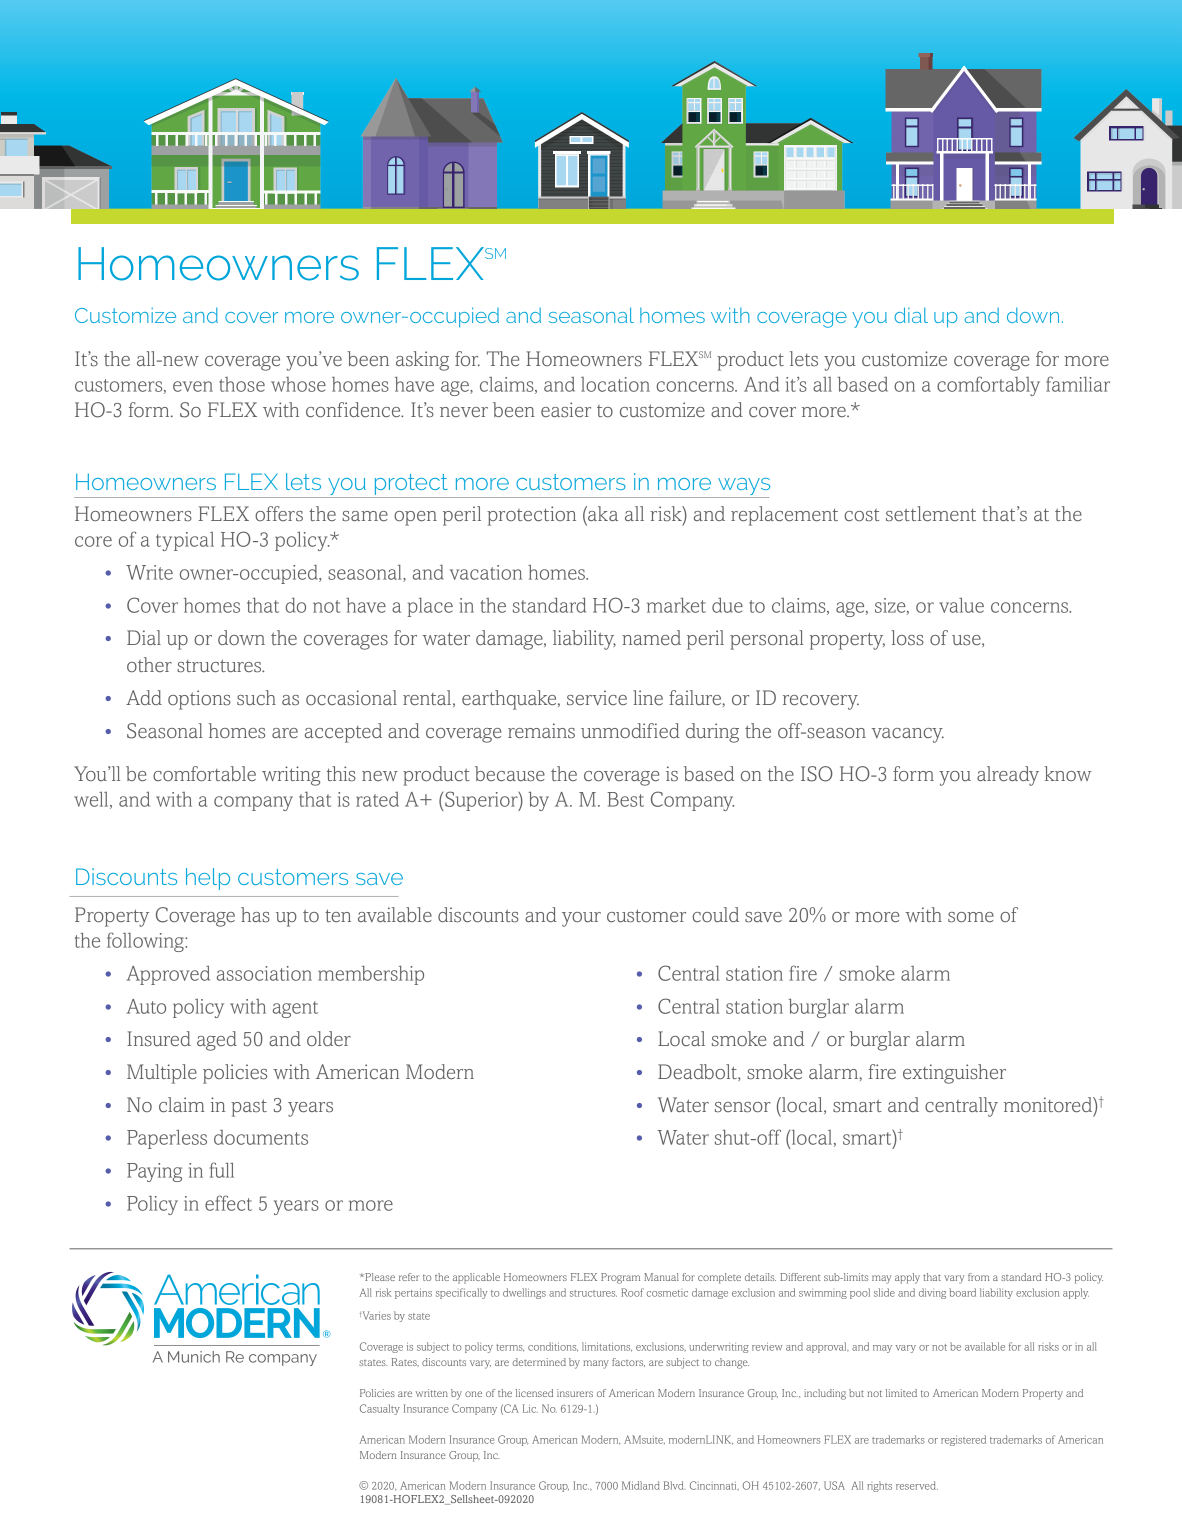  I want to click on even, so click(193, 386).
